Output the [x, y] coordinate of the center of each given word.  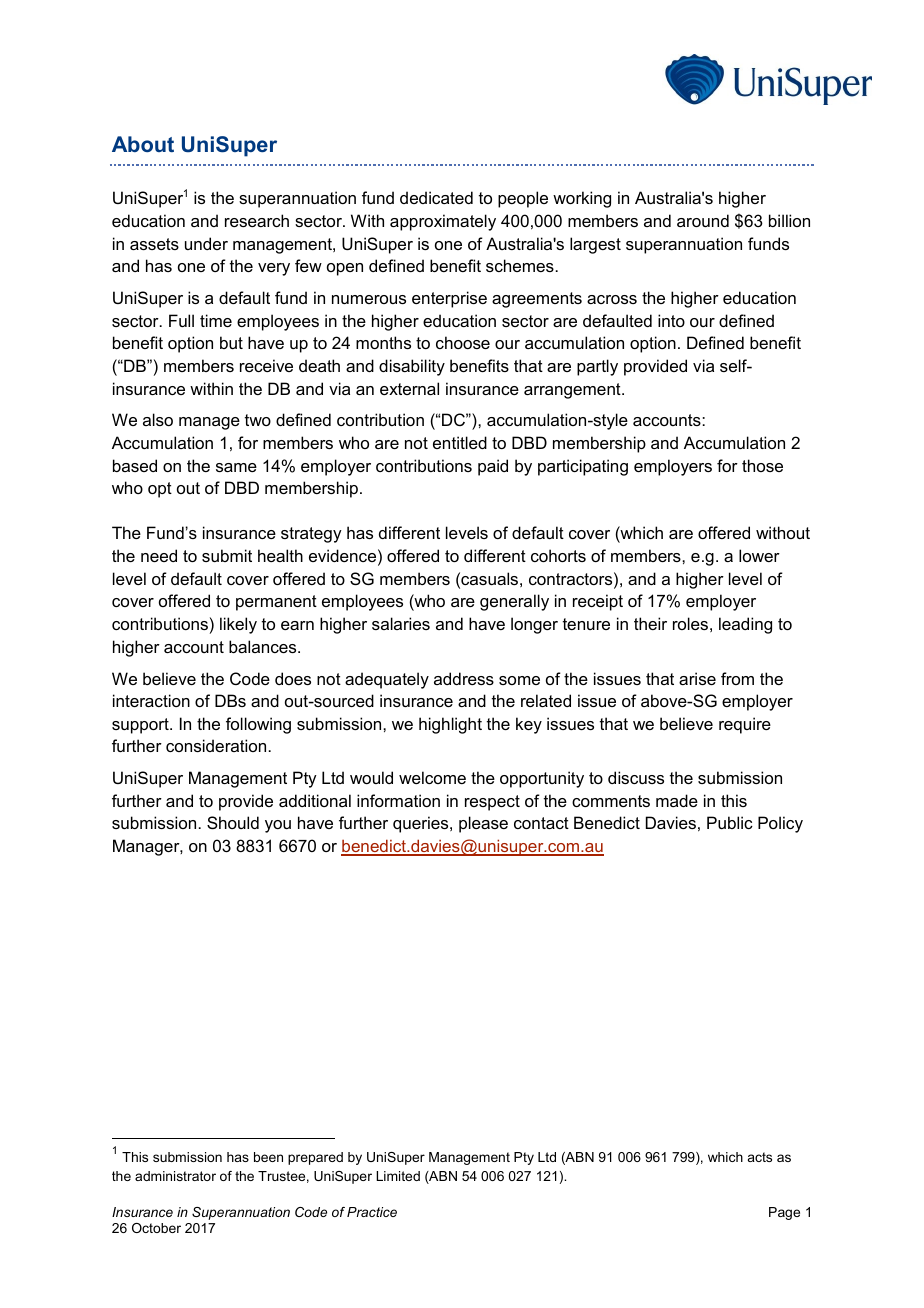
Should [233, 822]
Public [730, 822]
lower [759, 555]
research [257, 220]
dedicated [436, 197]
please [483, 824]
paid [493, 467]
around [703, 220]
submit [227, 555]
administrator [175, 1176]
